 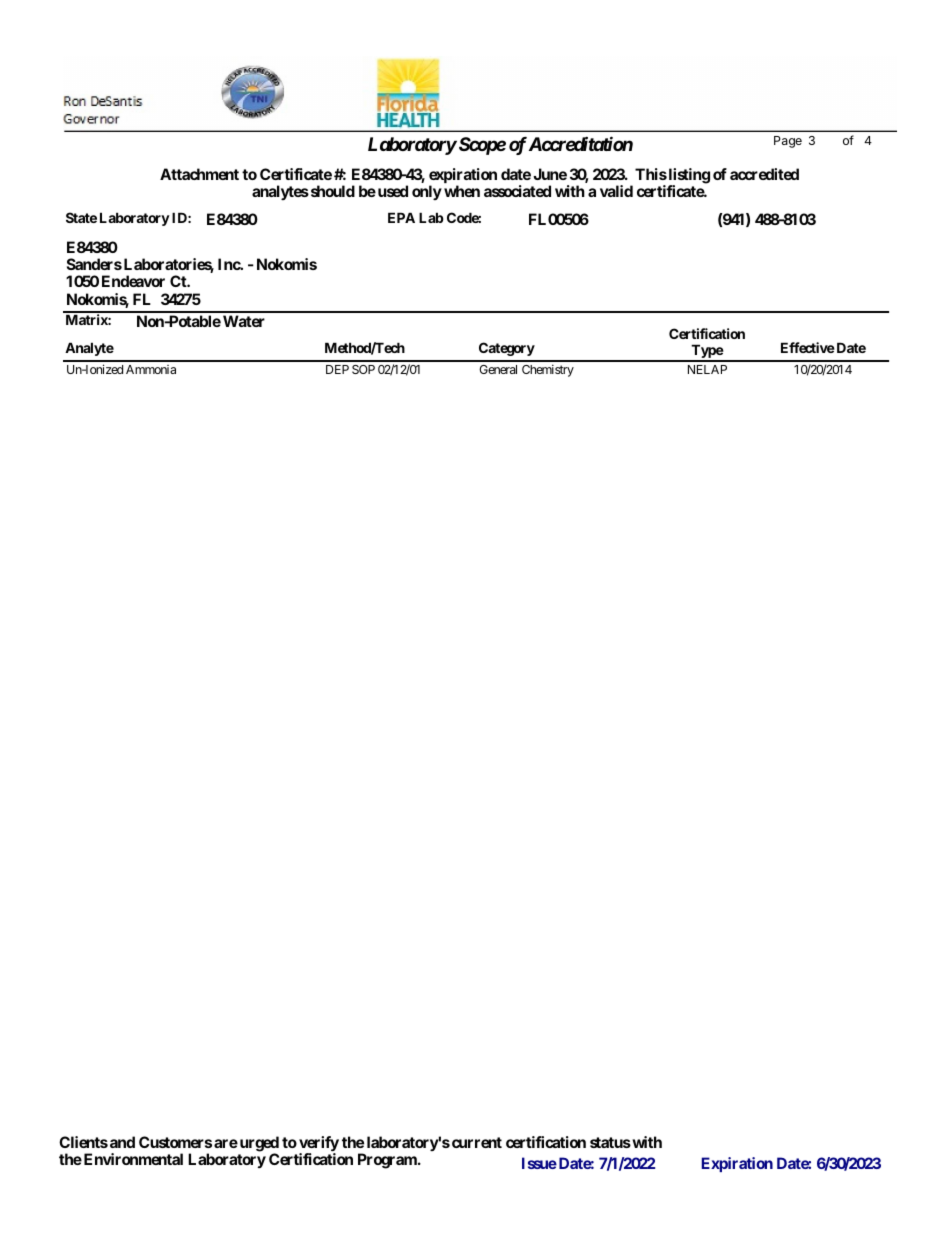 I want to click on Effective, so click(x=808, y=347).
